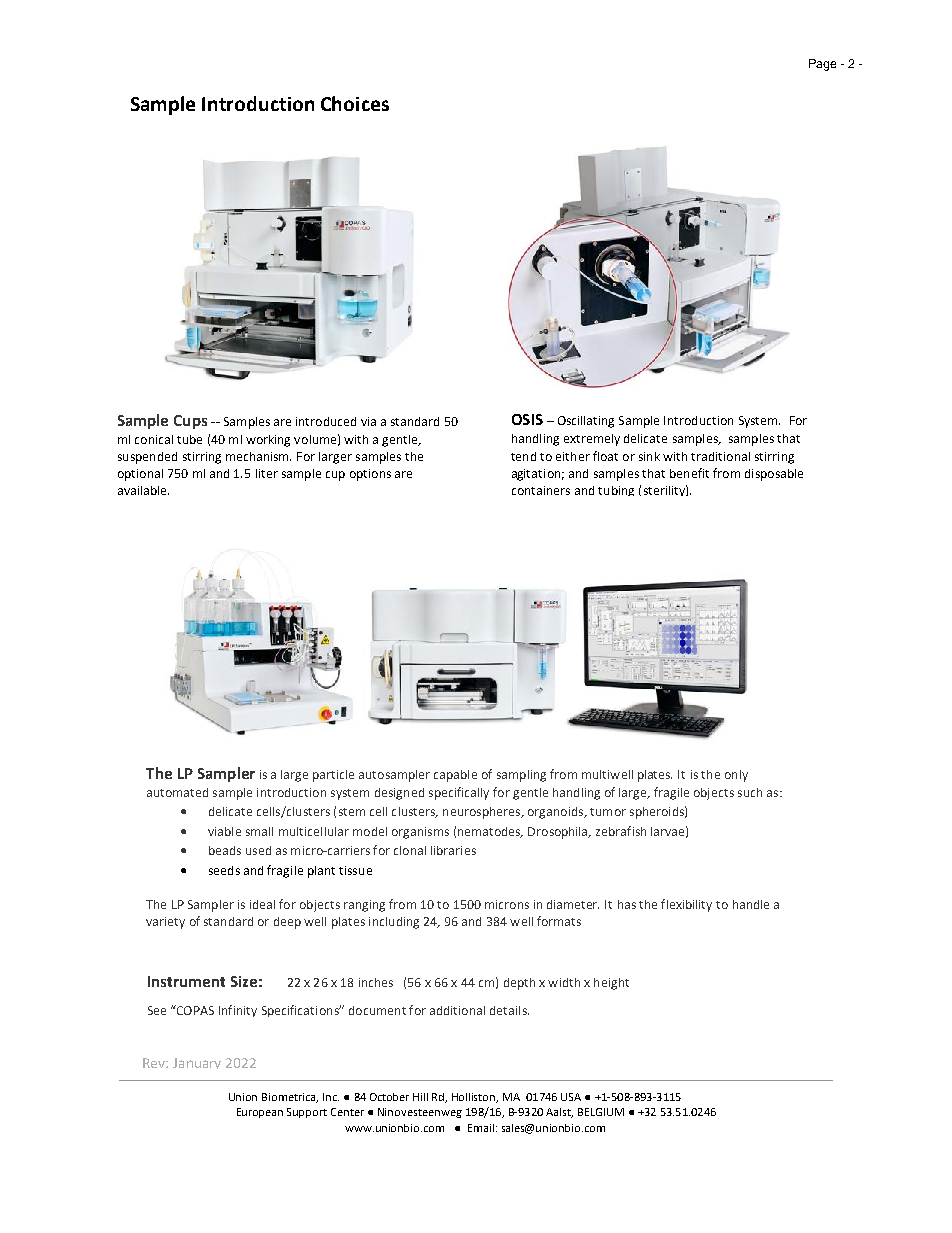  What do you see at coordinates (190, 422) in the screenshot?
I see `Cups` at bounding box center [190, 422].
